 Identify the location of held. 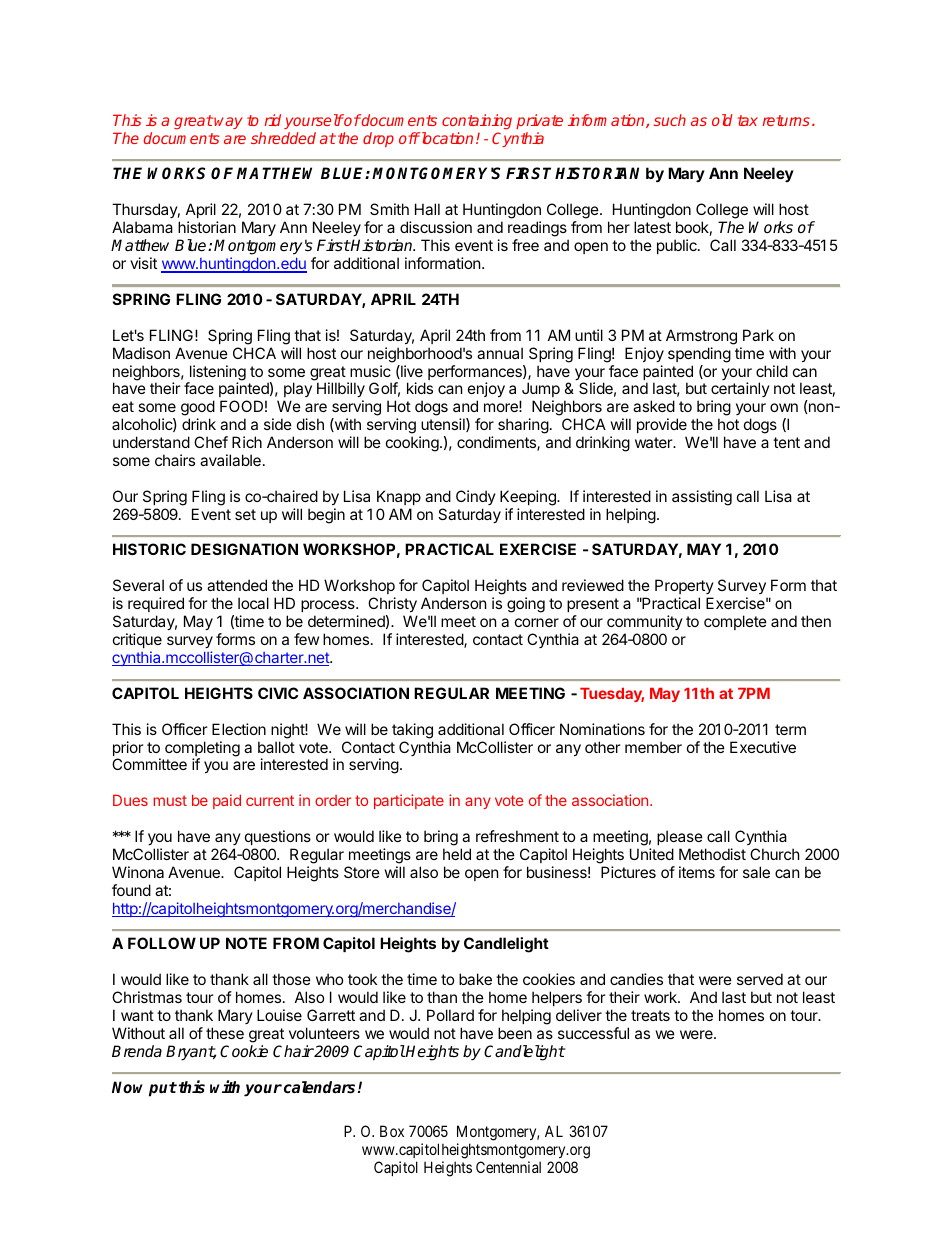
(457, 854).
